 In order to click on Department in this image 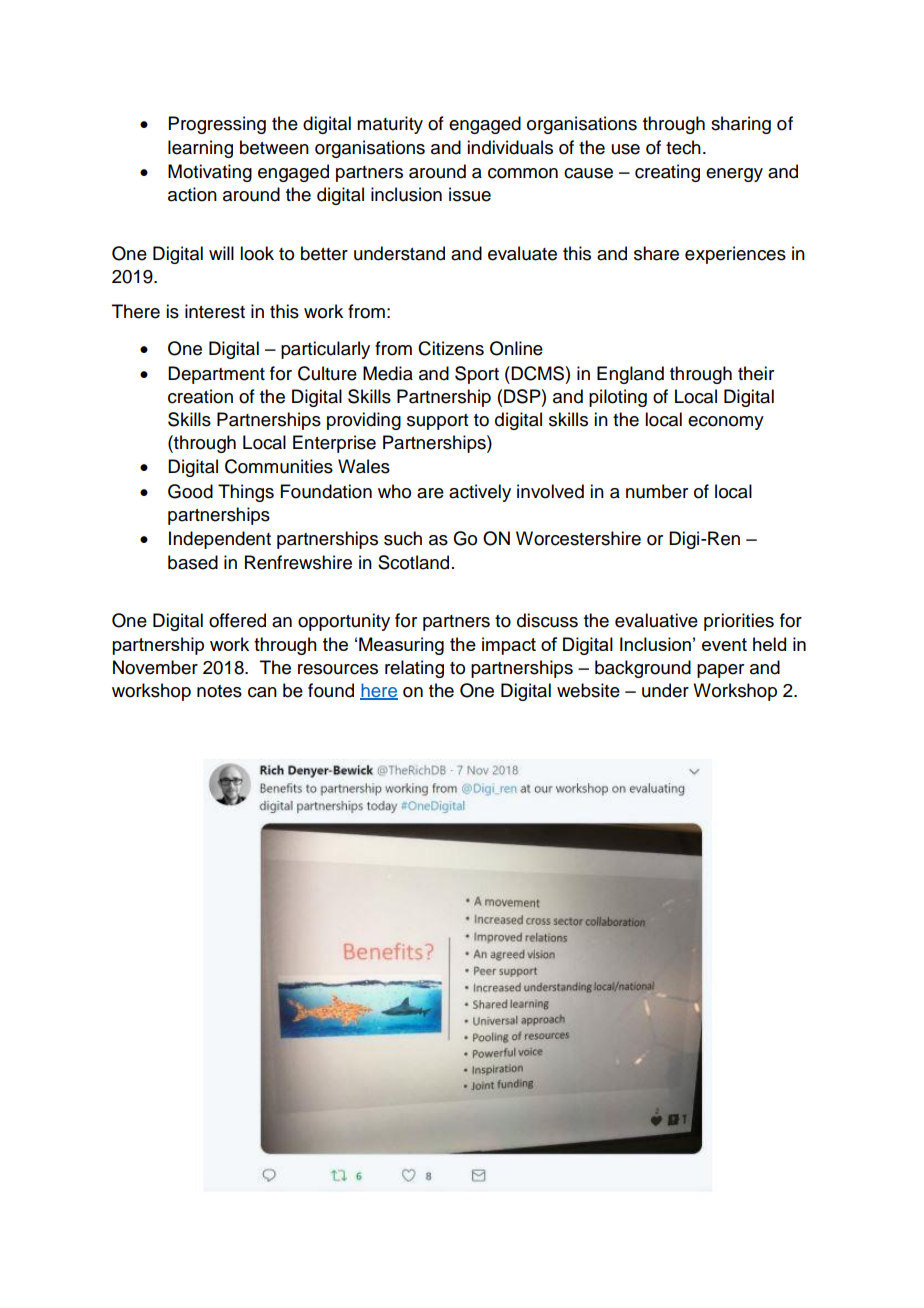, I will do `click(216, 375)`.
